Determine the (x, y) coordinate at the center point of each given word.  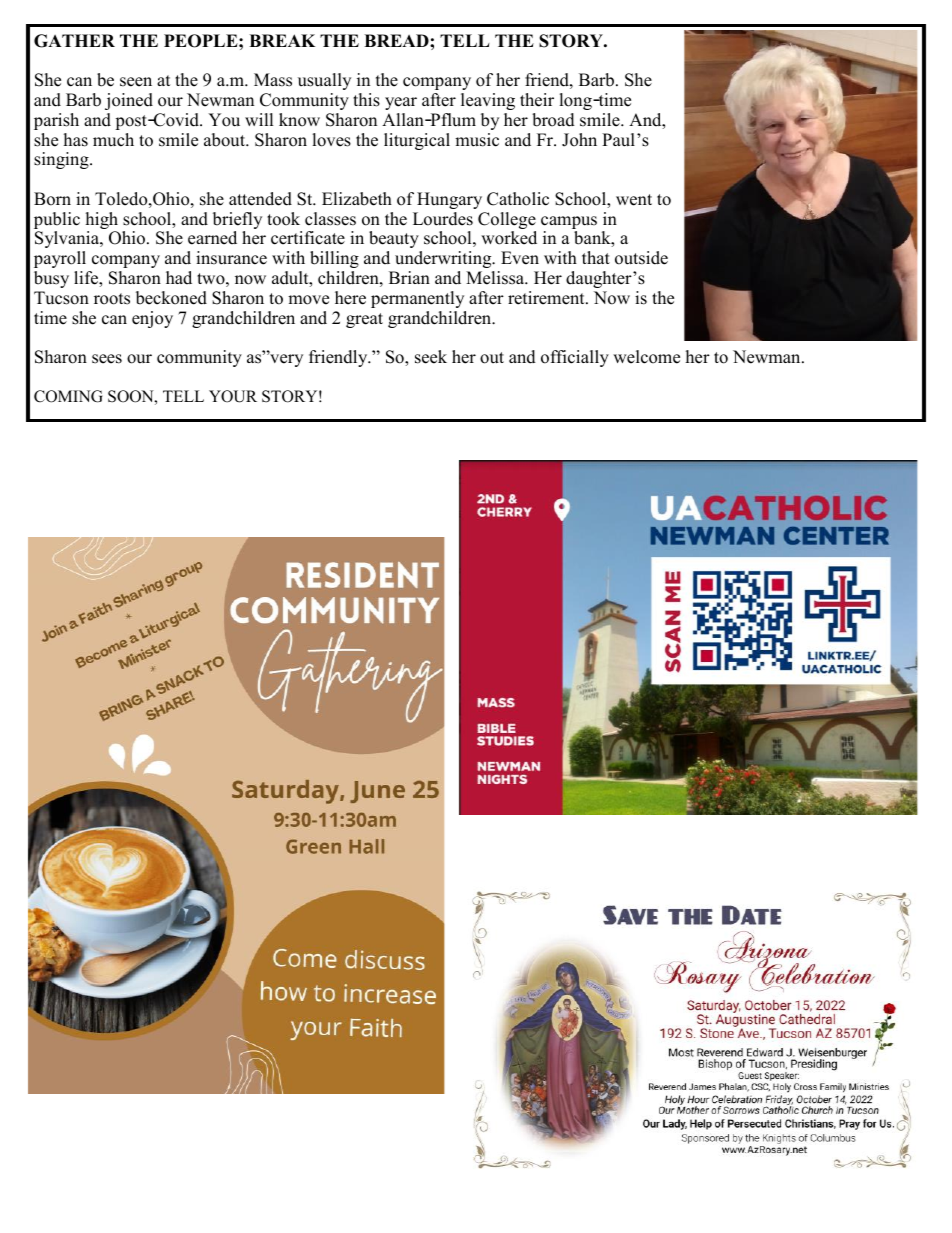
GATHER (74, 41)
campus (569, 224)
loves (331, 140)
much (113, 140)
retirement (547, 298)
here (350, 298)
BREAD (397, 40)
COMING (68, 396)
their (537, 100)
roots (112, 299)
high (102, 222)
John (579, 140)
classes (330, 219)
